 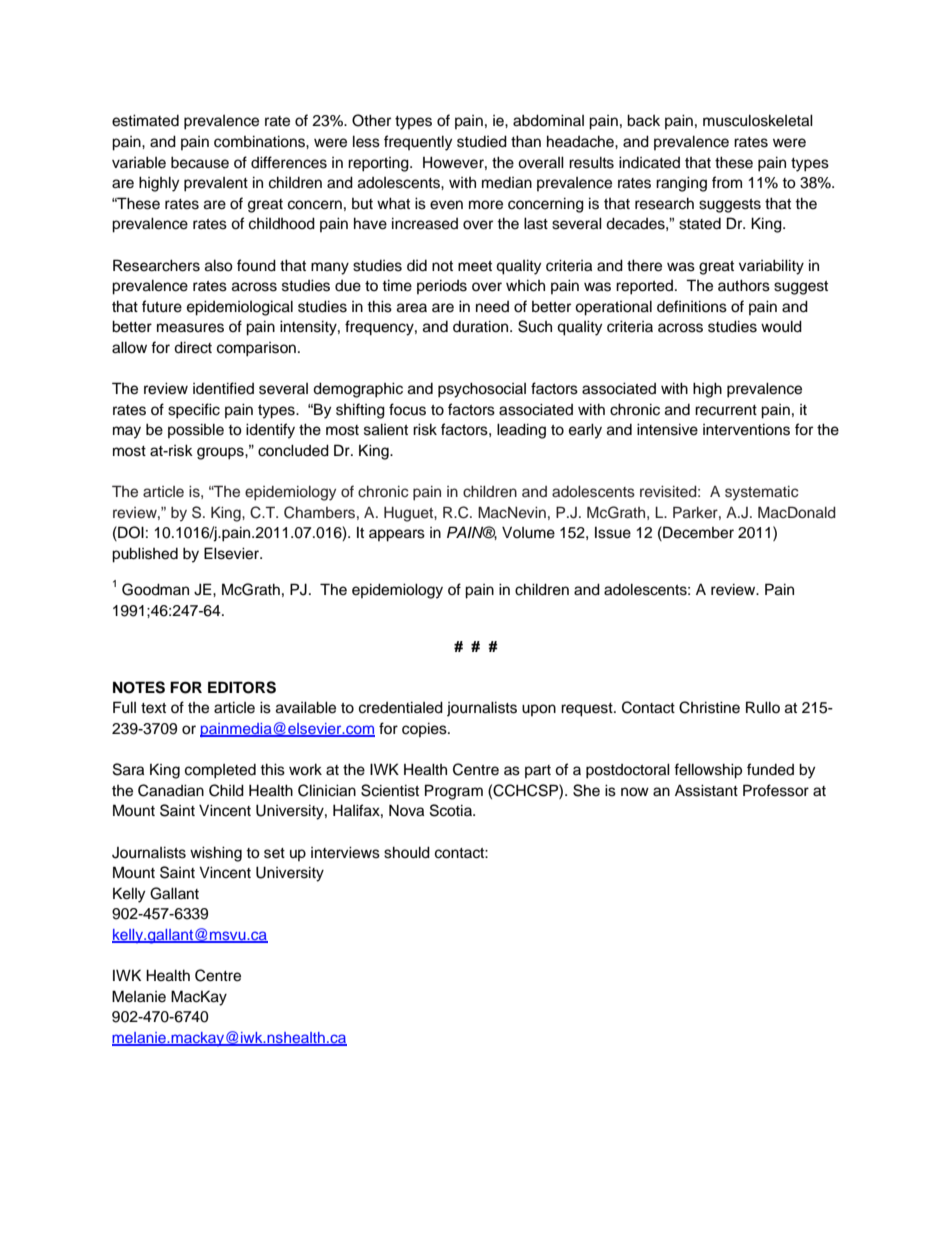 What do you see at coordinates (397, 535) in the document?
I see `appears` at bounding box center [397, 535].
